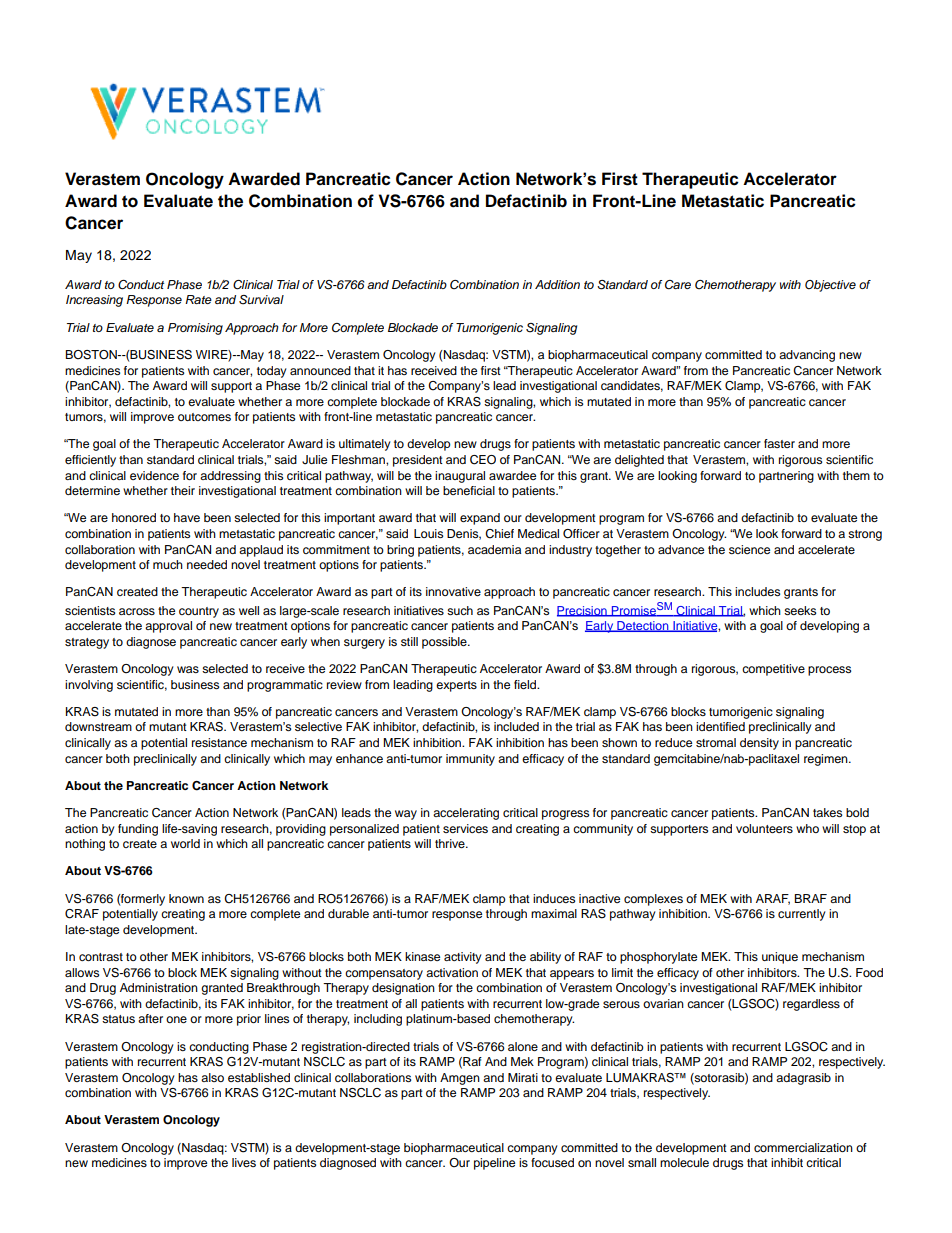 The height and width of the screenshot is (1233, 952). I want to click on density, so click(759, 744).
